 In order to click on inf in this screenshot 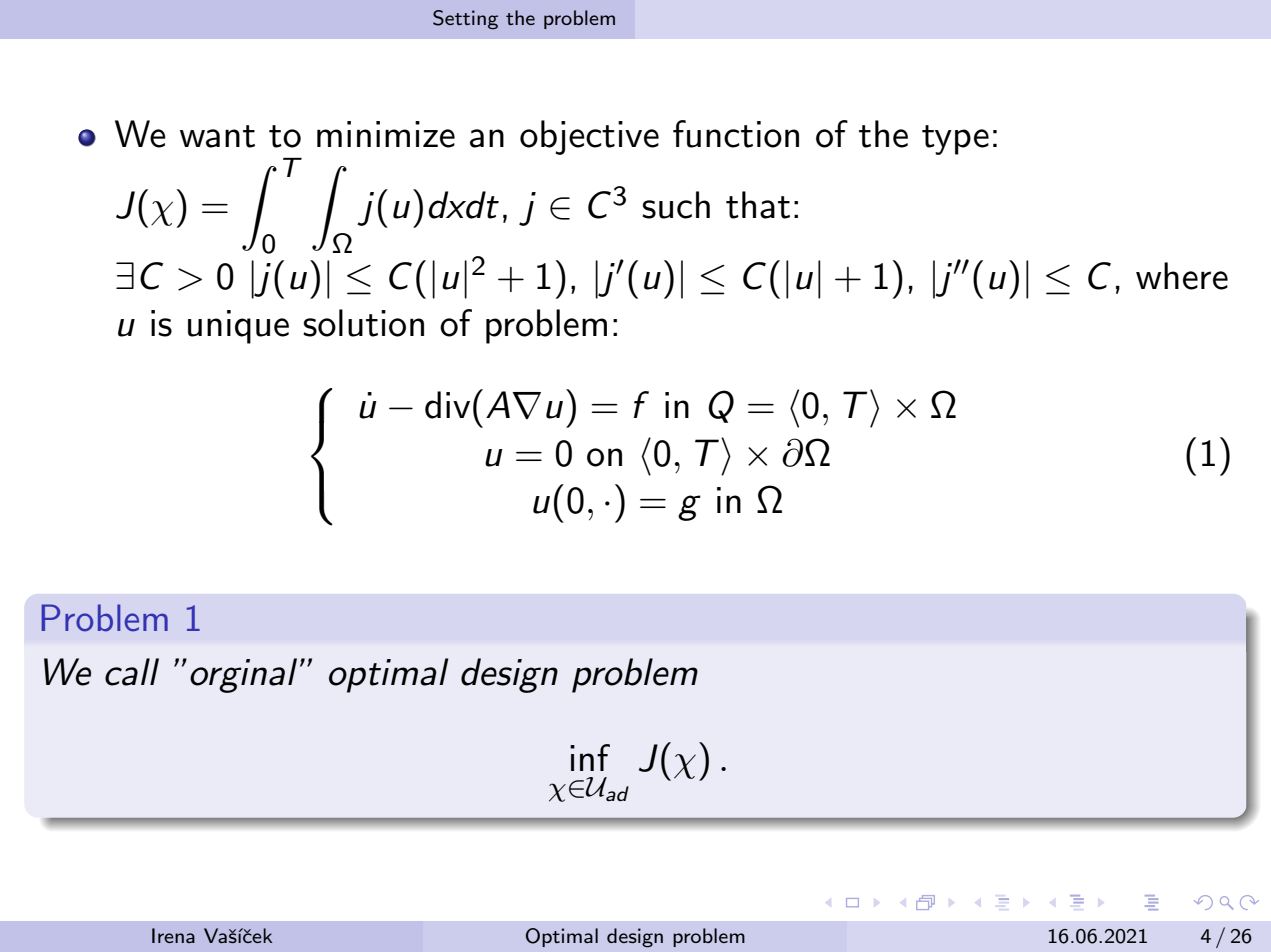, I will do `click(590, 757)`.
